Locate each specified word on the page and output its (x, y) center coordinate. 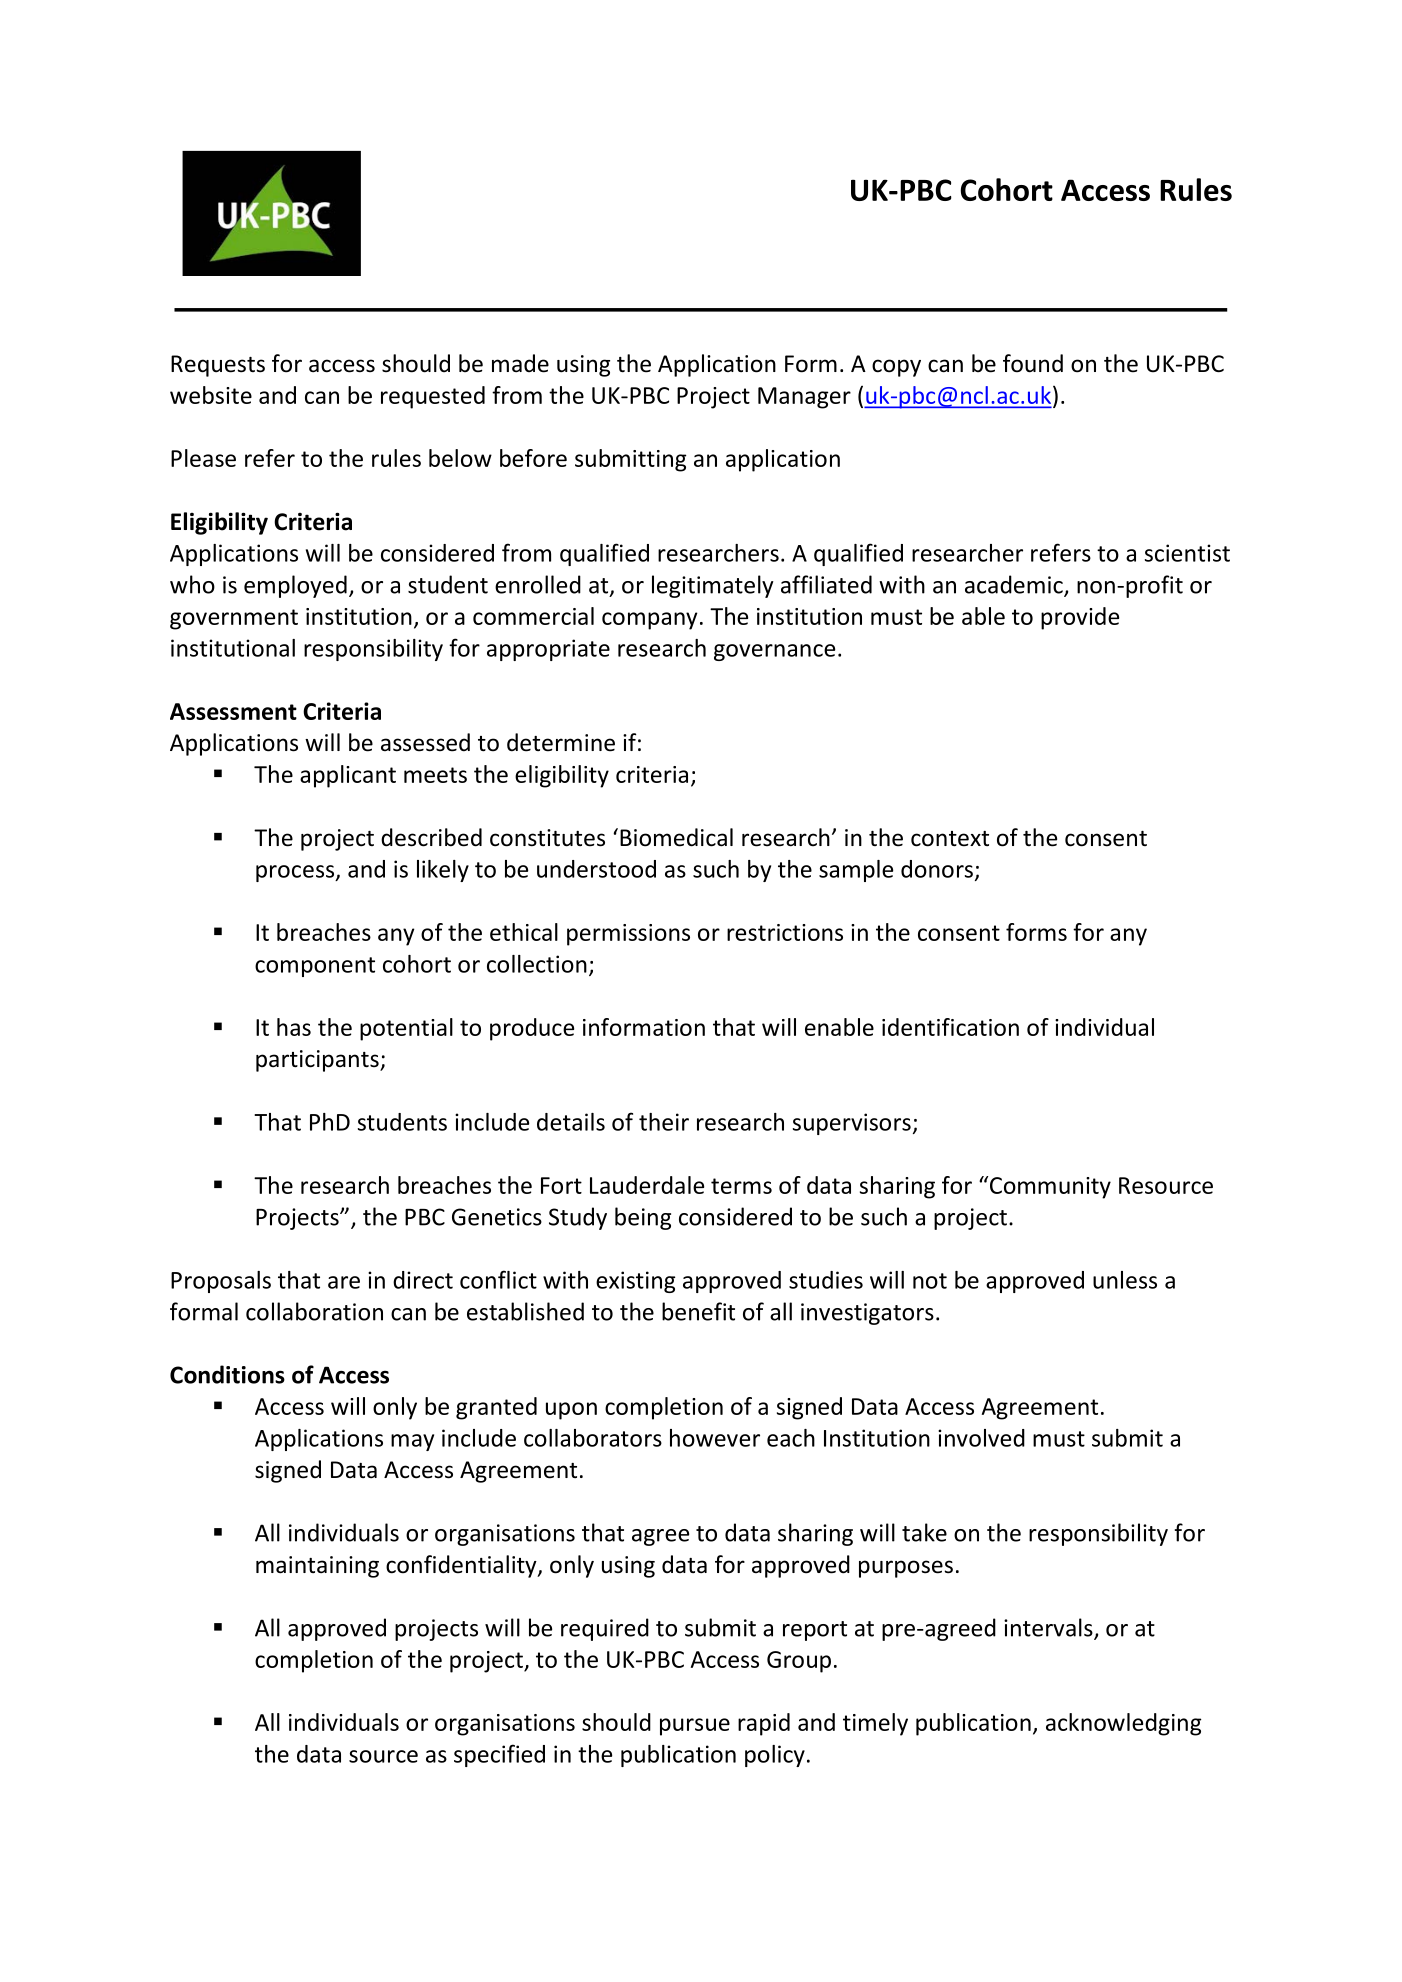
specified (499, 1755)
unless (1125, 1280)
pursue (695, 1727)
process (296, 873)
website (211, 395)
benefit (698, 1311)
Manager (804, 398)
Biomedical (676, 837)
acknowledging (1123, 1724)
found (1033, 363)
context (950, 839)
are (344, 1282)
